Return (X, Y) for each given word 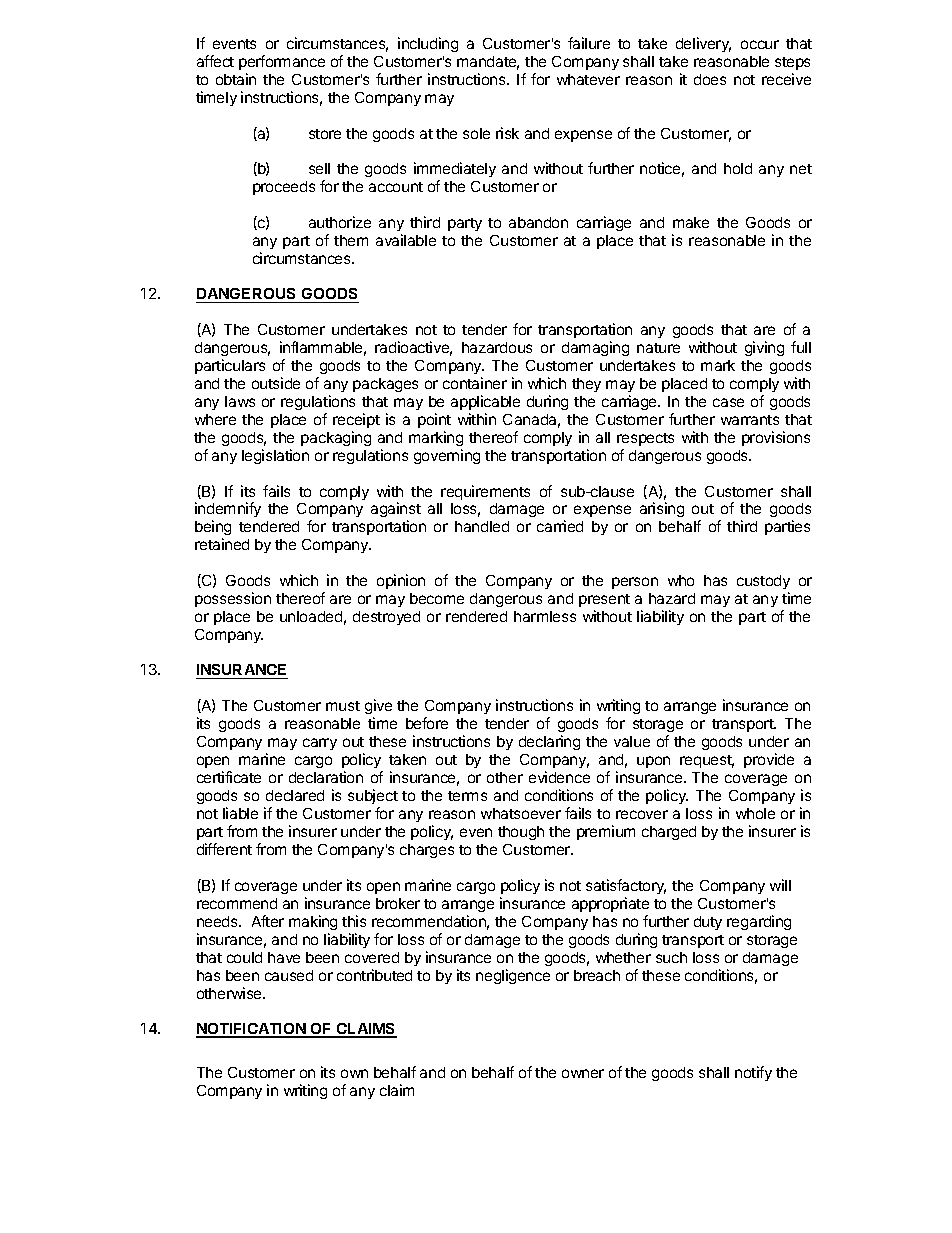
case (728, 402)
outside (276, 383)
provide (769, 760)
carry (320, 744)
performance (282, 62)
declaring (549, 742)
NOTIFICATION (252, 1030)
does (710, 79)
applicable (485, 402)
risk (507, 133)
